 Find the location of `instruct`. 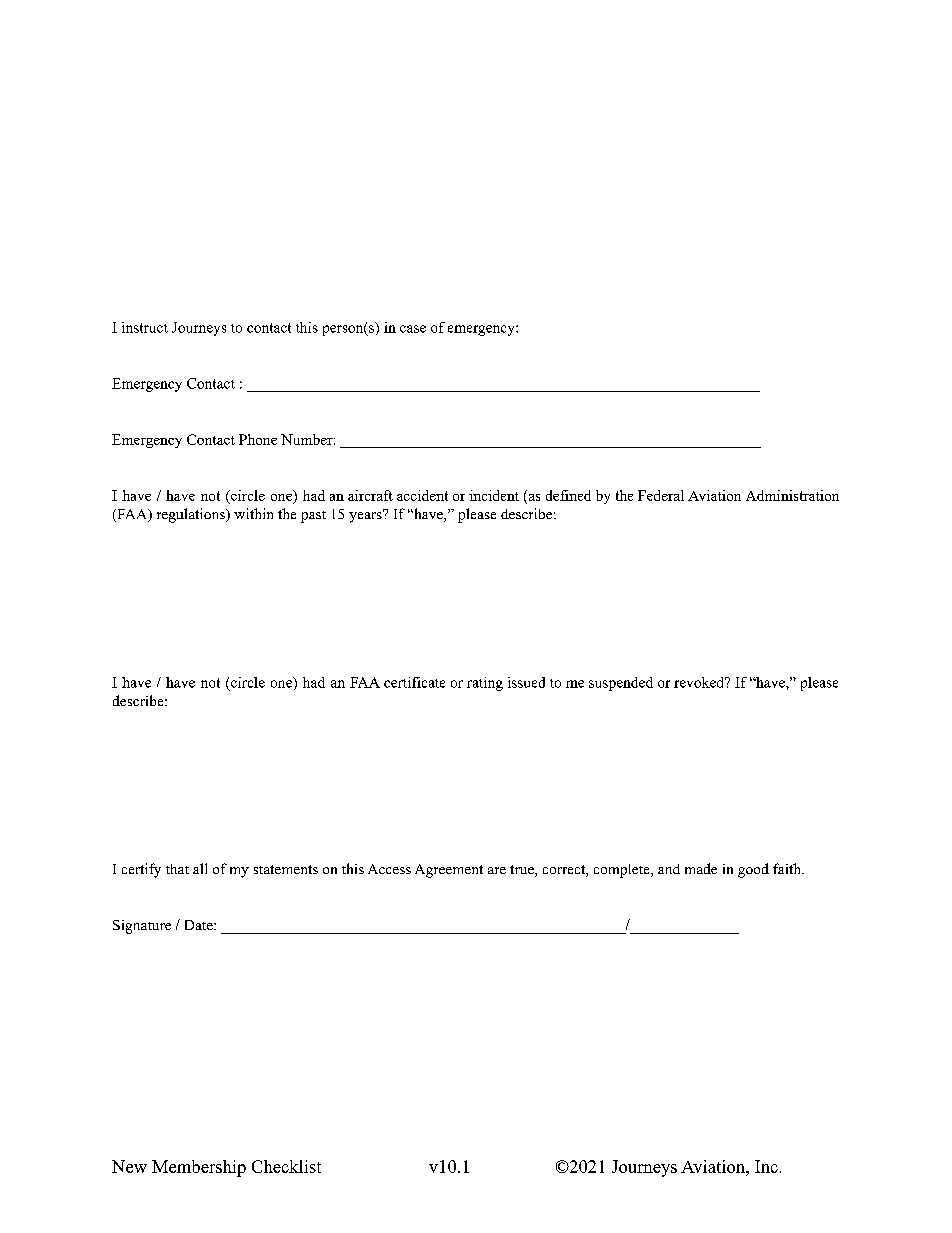

instruct is located at coordinates (145, 327).
